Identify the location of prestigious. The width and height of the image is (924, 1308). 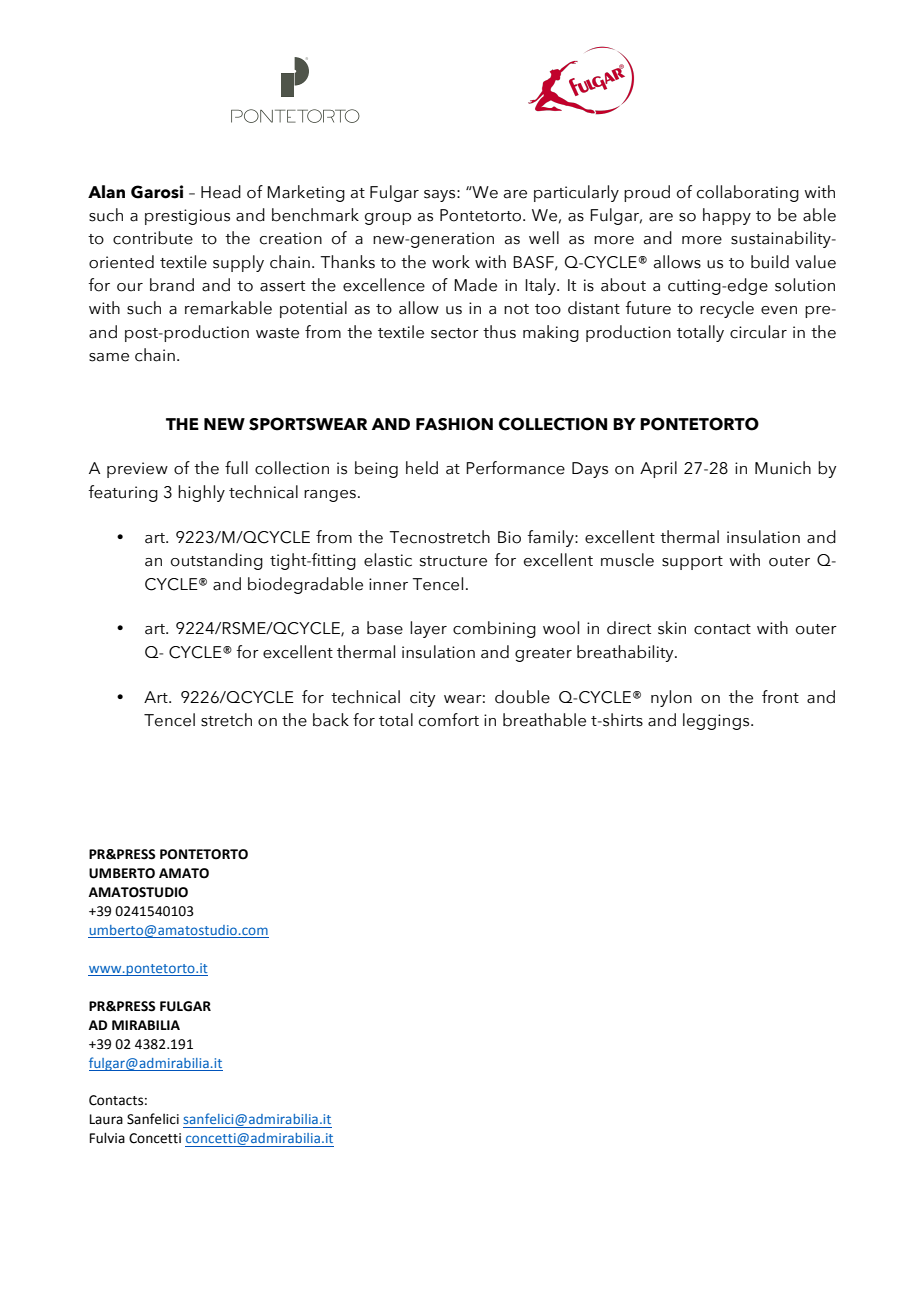
(187, 217).
